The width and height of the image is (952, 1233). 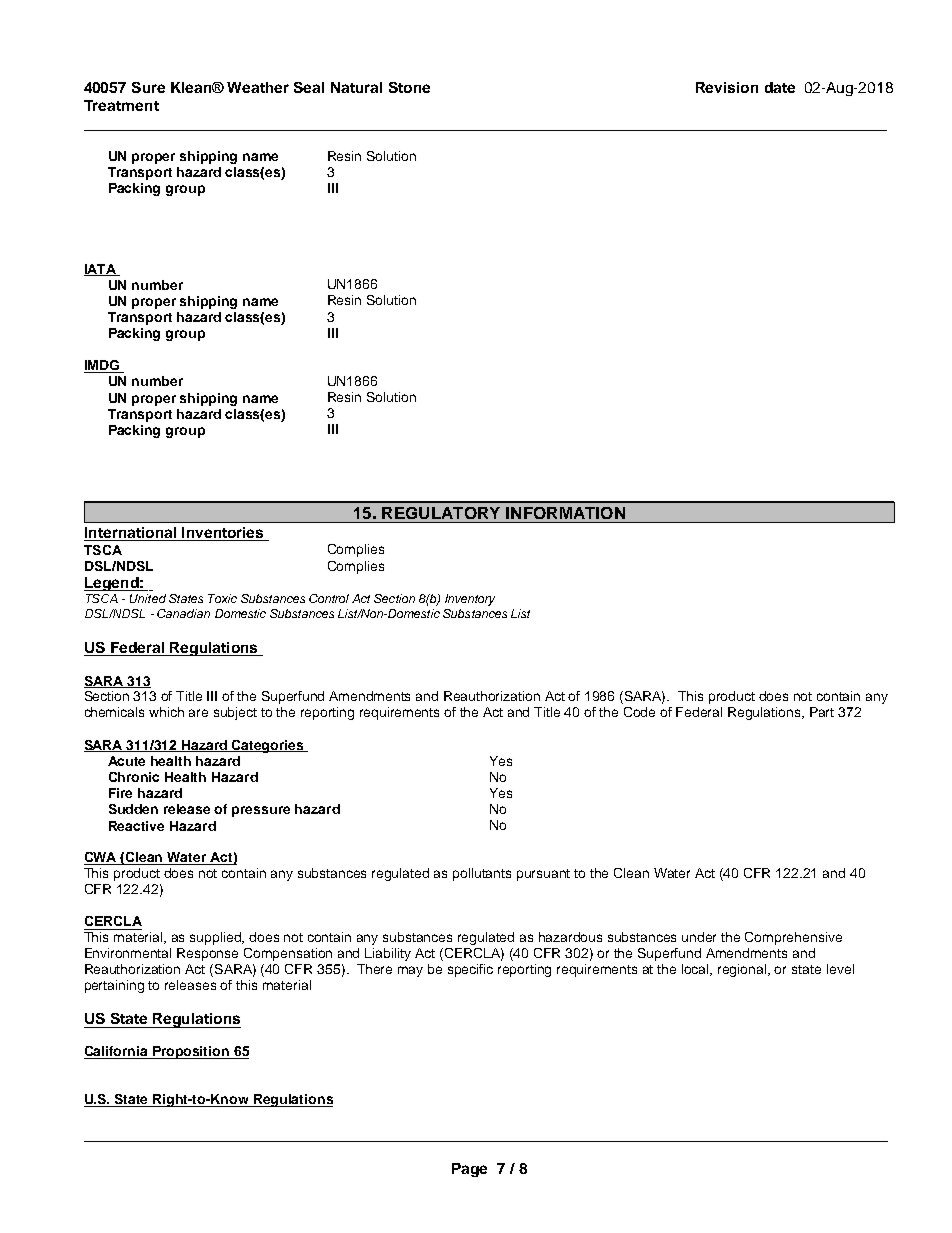 I want to click on Treatment, so click(x=121, y=105).
